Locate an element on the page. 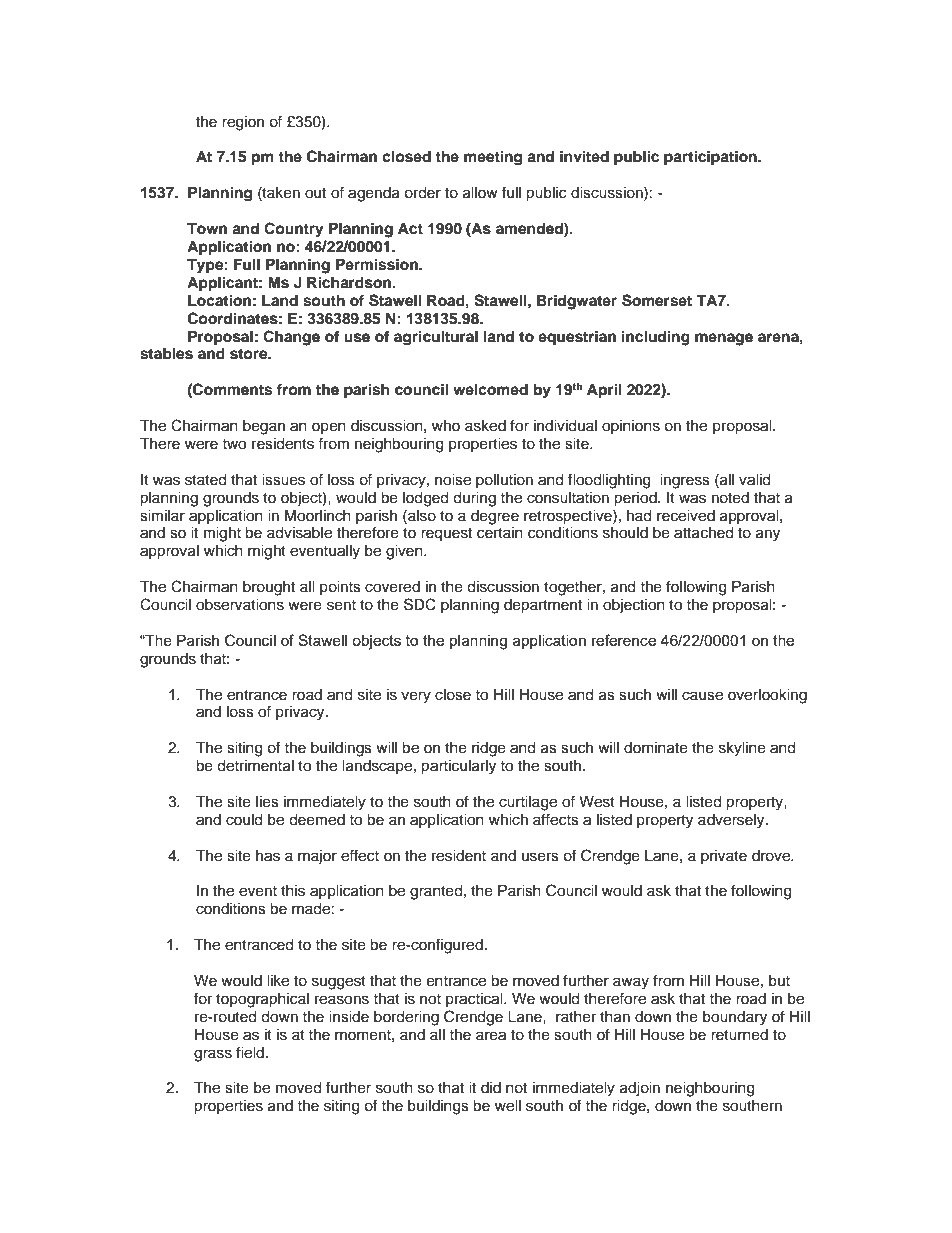 The image size is (952, 1233). field is located at coordinates (250, 1052).
